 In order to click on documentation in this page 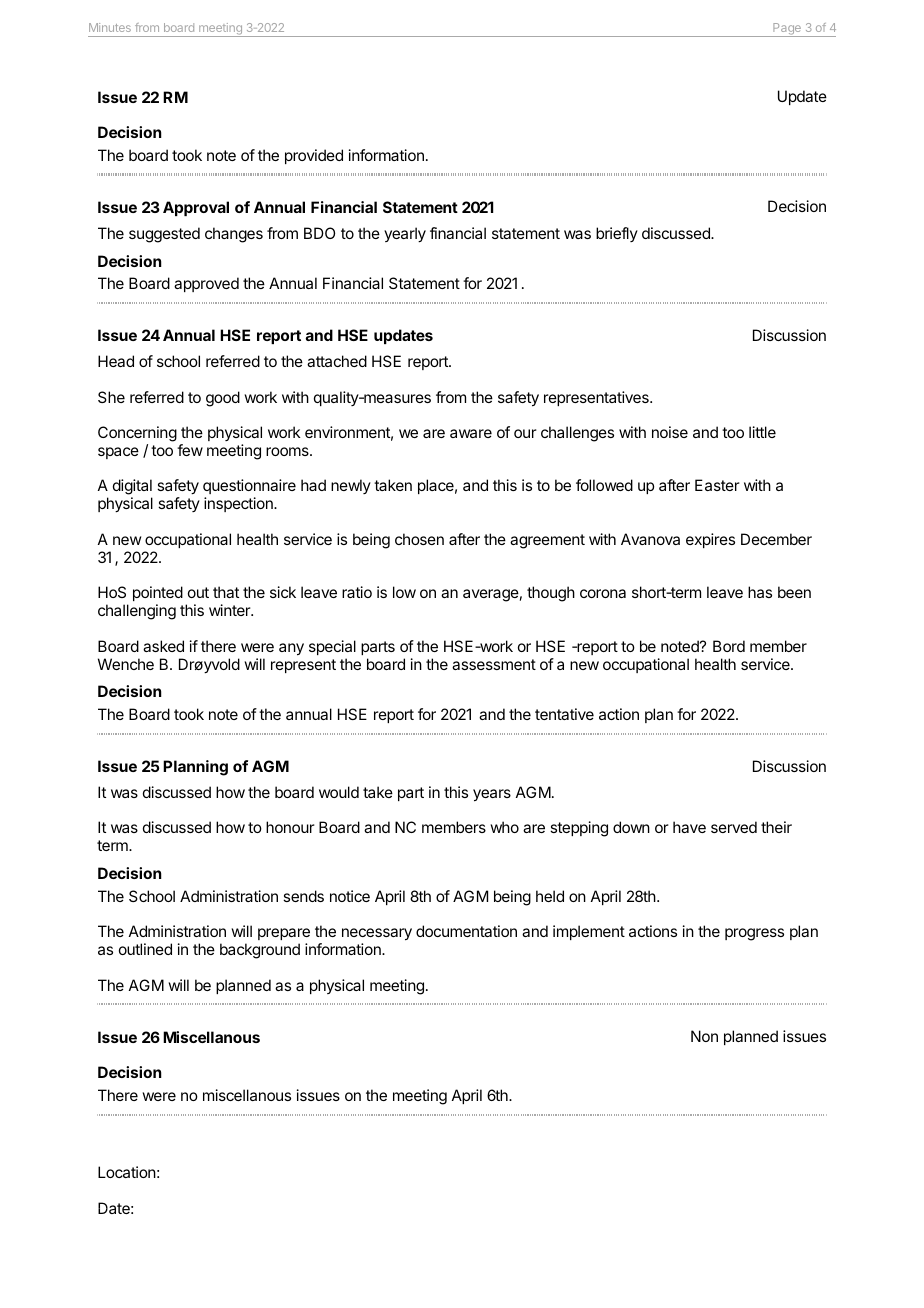, I will do `click(466, 931)`.
